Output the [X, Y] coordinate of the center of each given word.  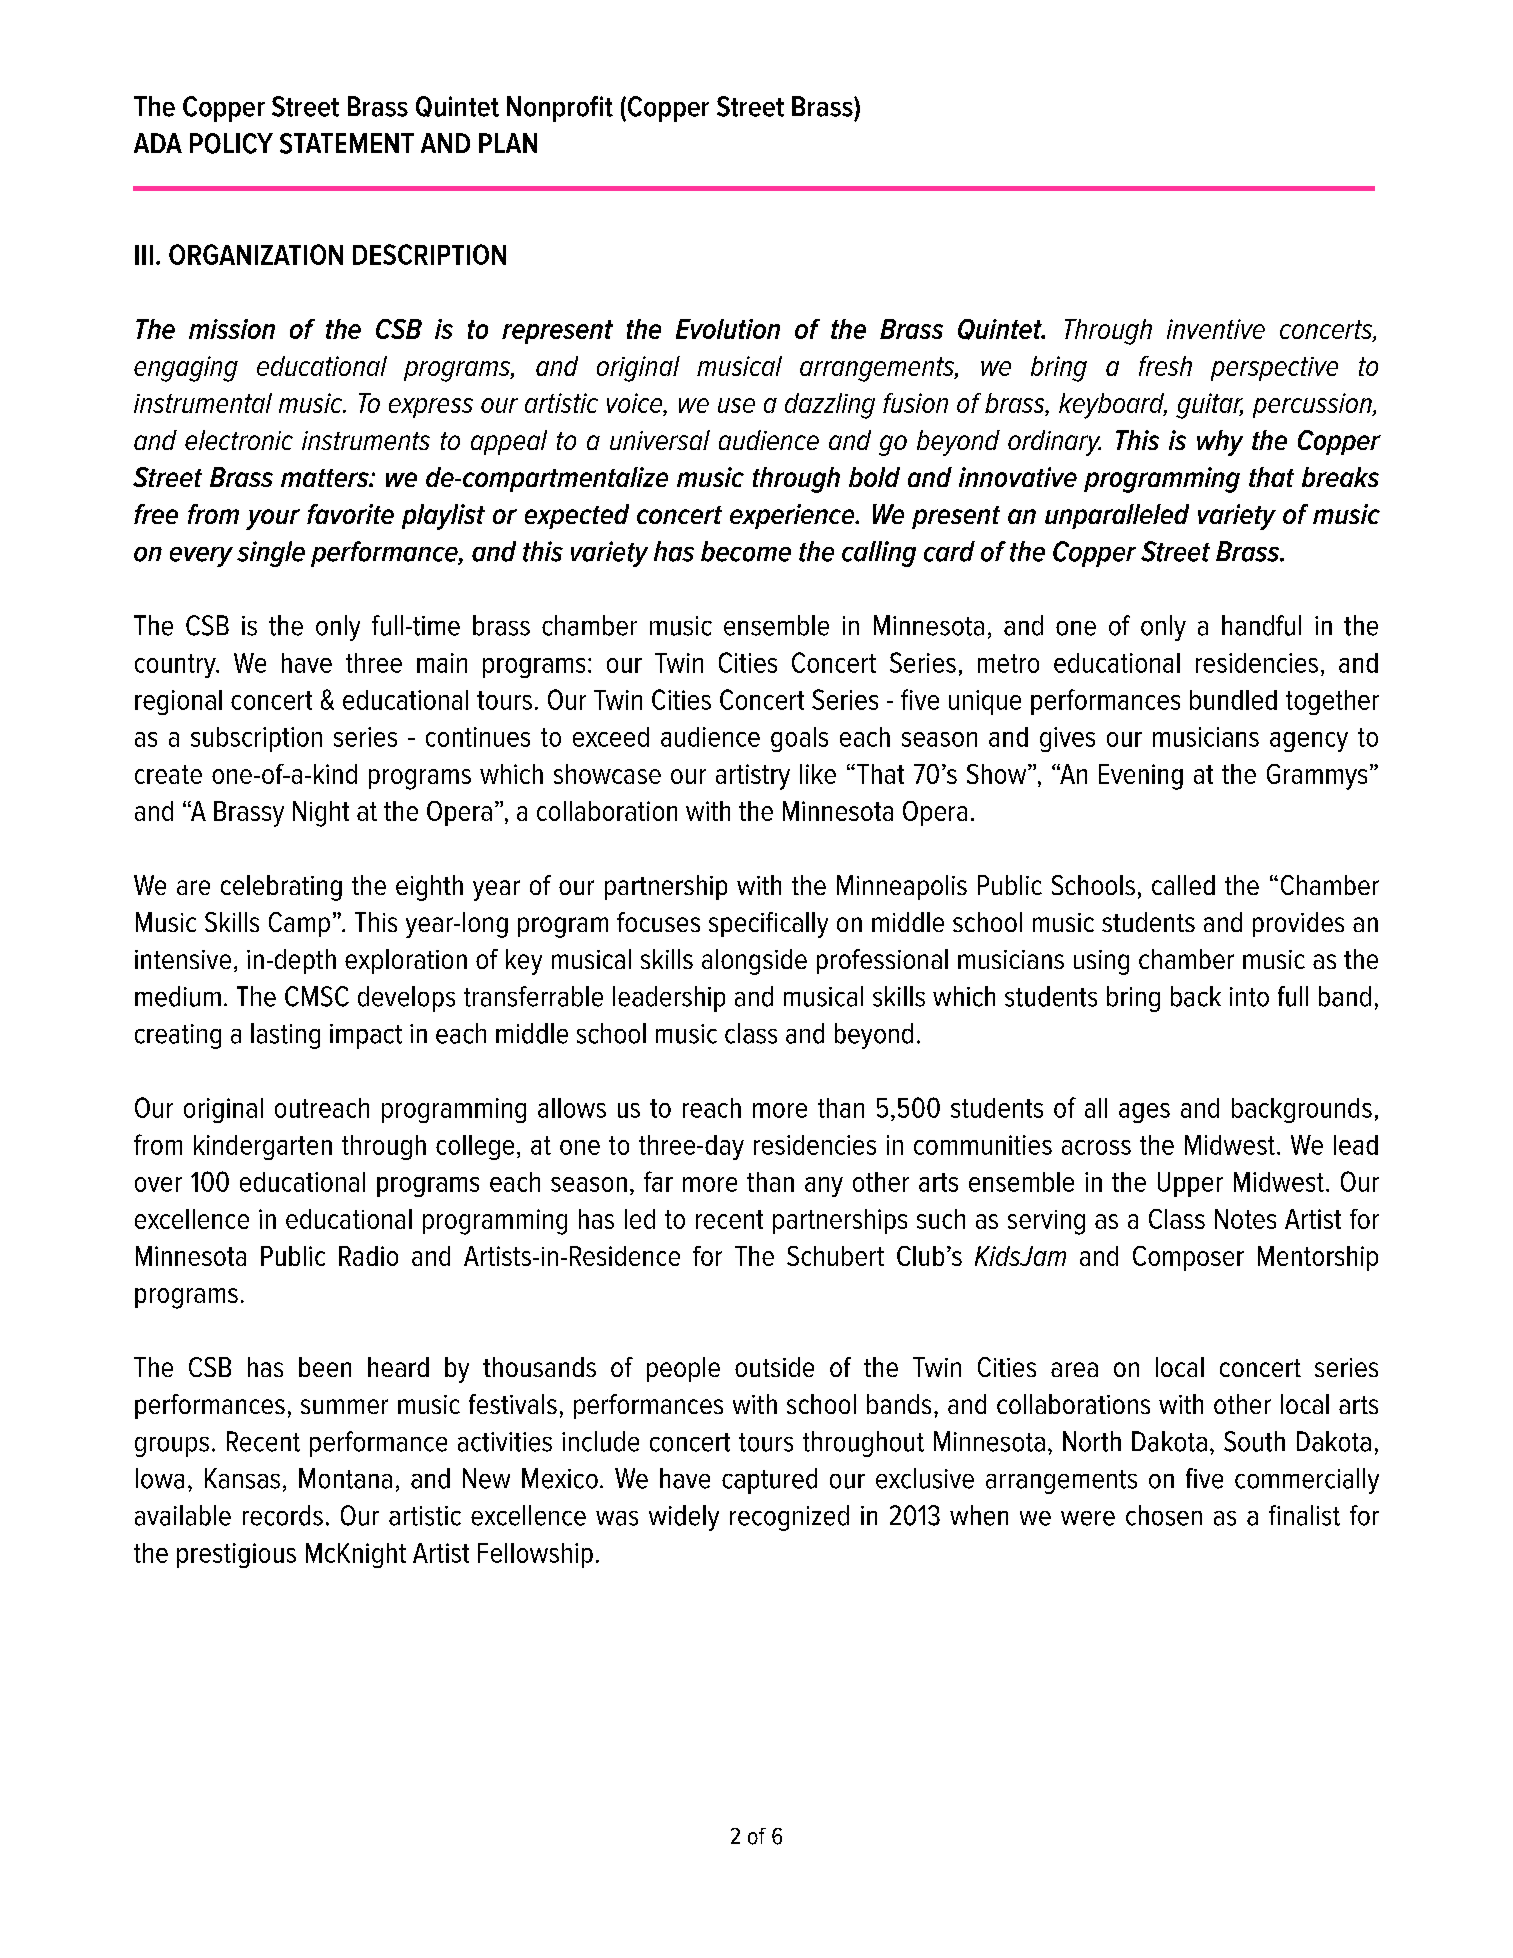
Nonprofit [560, 109]
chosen [1164, 1515]
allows [572, 1108]
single [271, 554]
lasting [285, 1036]
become [746, 551]
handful [1261, 625]
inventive [1216, 329]
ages [1144, 1113]
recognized [789, 1518]
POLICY [231, 143]
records [283, 1515]
